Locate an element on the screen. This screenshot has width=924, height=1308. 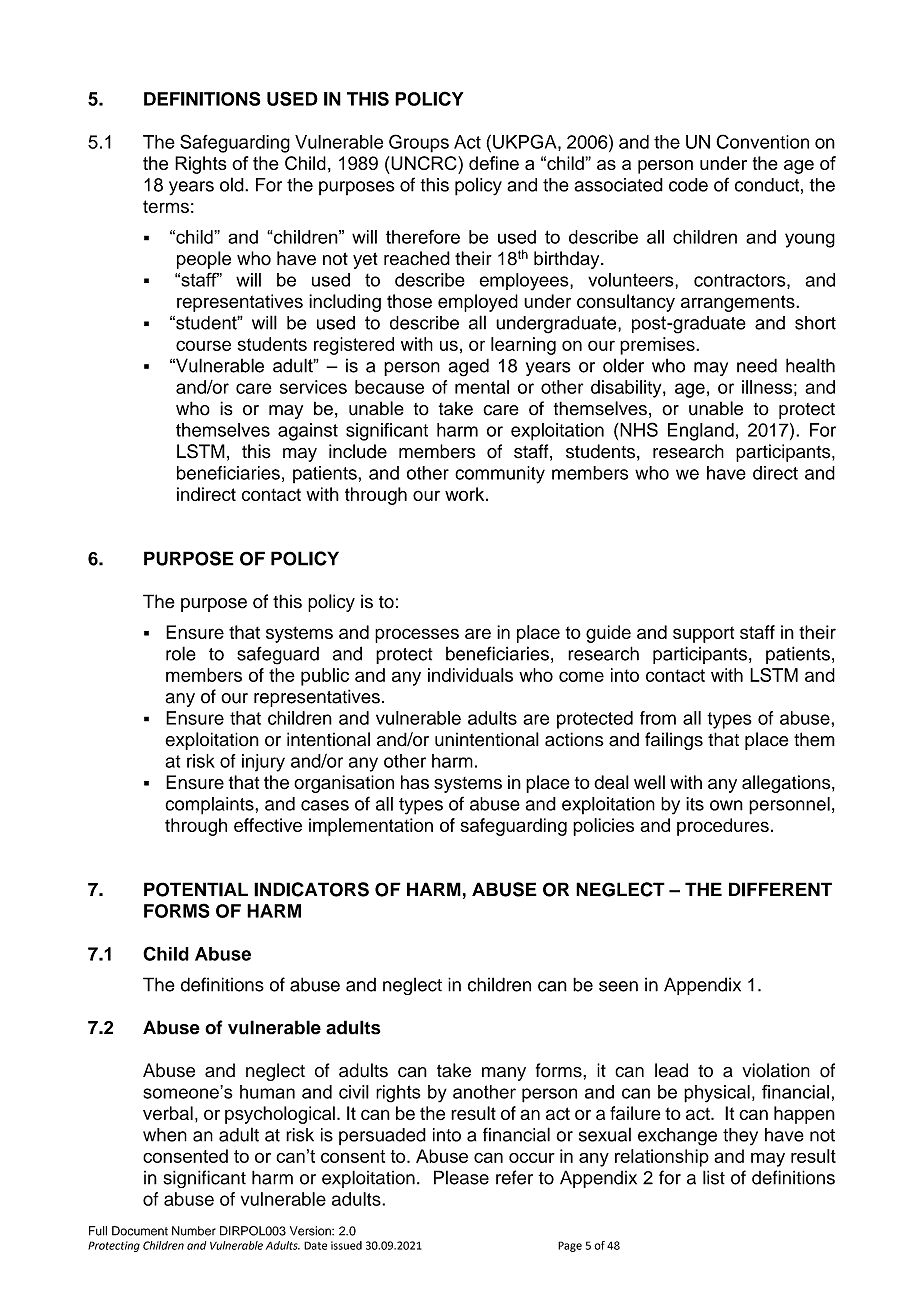
mental is located at coordinates (482, 387).
